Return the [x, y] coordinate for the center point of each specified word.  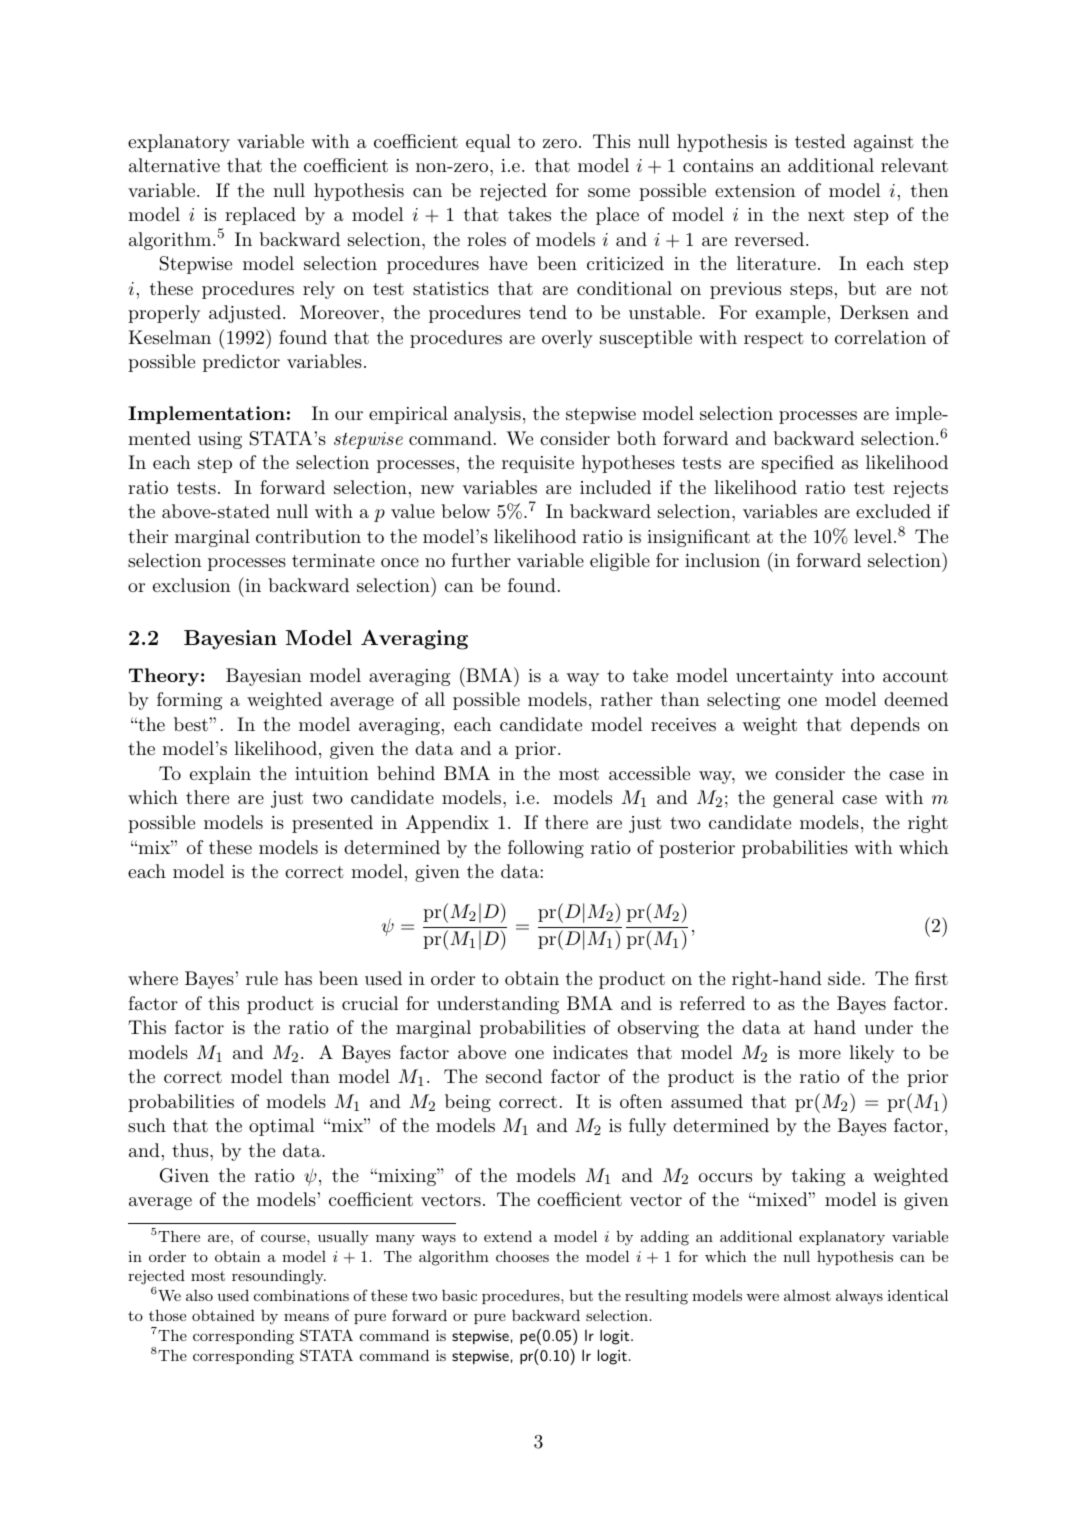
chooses [522, 1256]
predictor [241, 363]
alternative [174, 165]
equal [488, 143]
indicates [590, 1052]
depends [885, 726]
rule [262, 978]
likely [871, 1054]
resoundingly [279, 1277]
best [192, 724]
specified [798, 464]
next [826, 215]
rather [627, 699]
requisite [538, 464]
